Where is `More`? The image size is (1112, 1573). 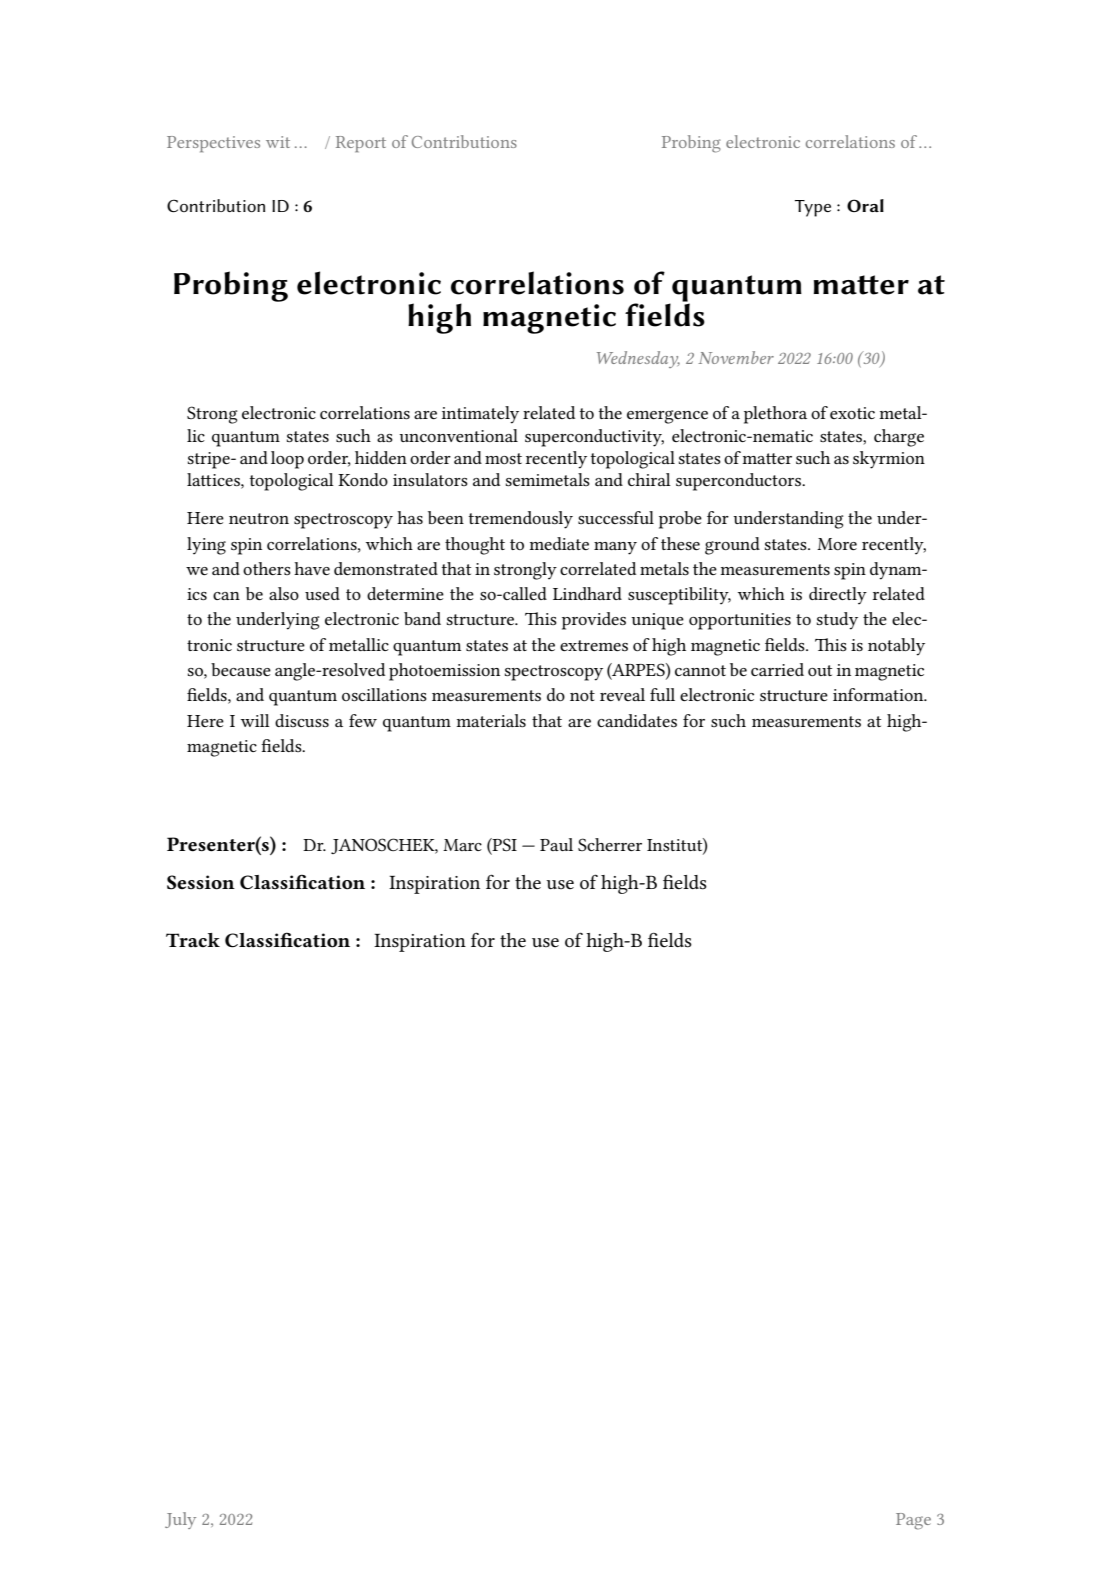
More is located at coordinates (837, 544).
